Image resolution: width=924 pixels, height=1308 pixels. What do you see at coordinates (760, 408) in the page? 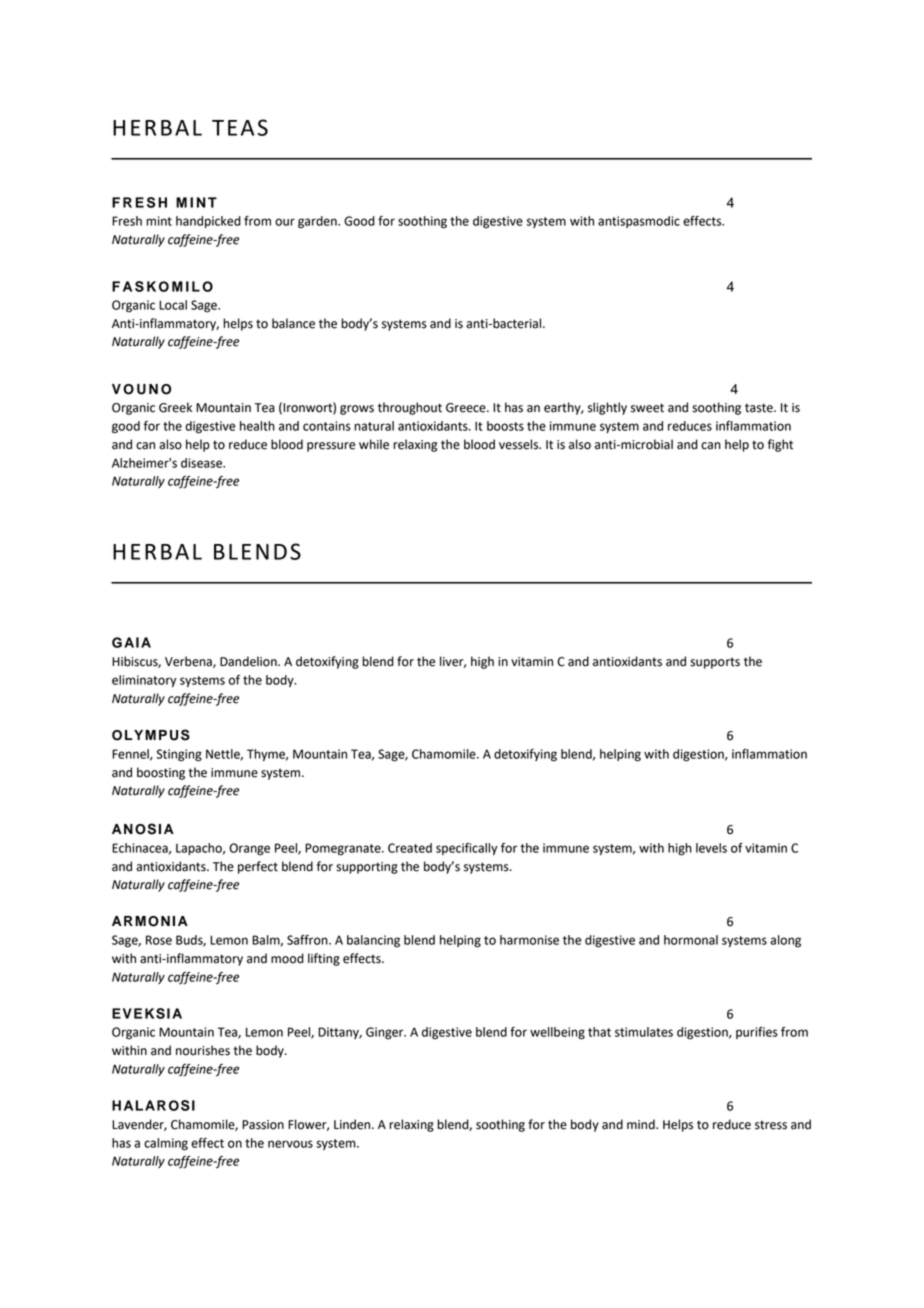
I see `taste` at bounding box center [760, 408].
